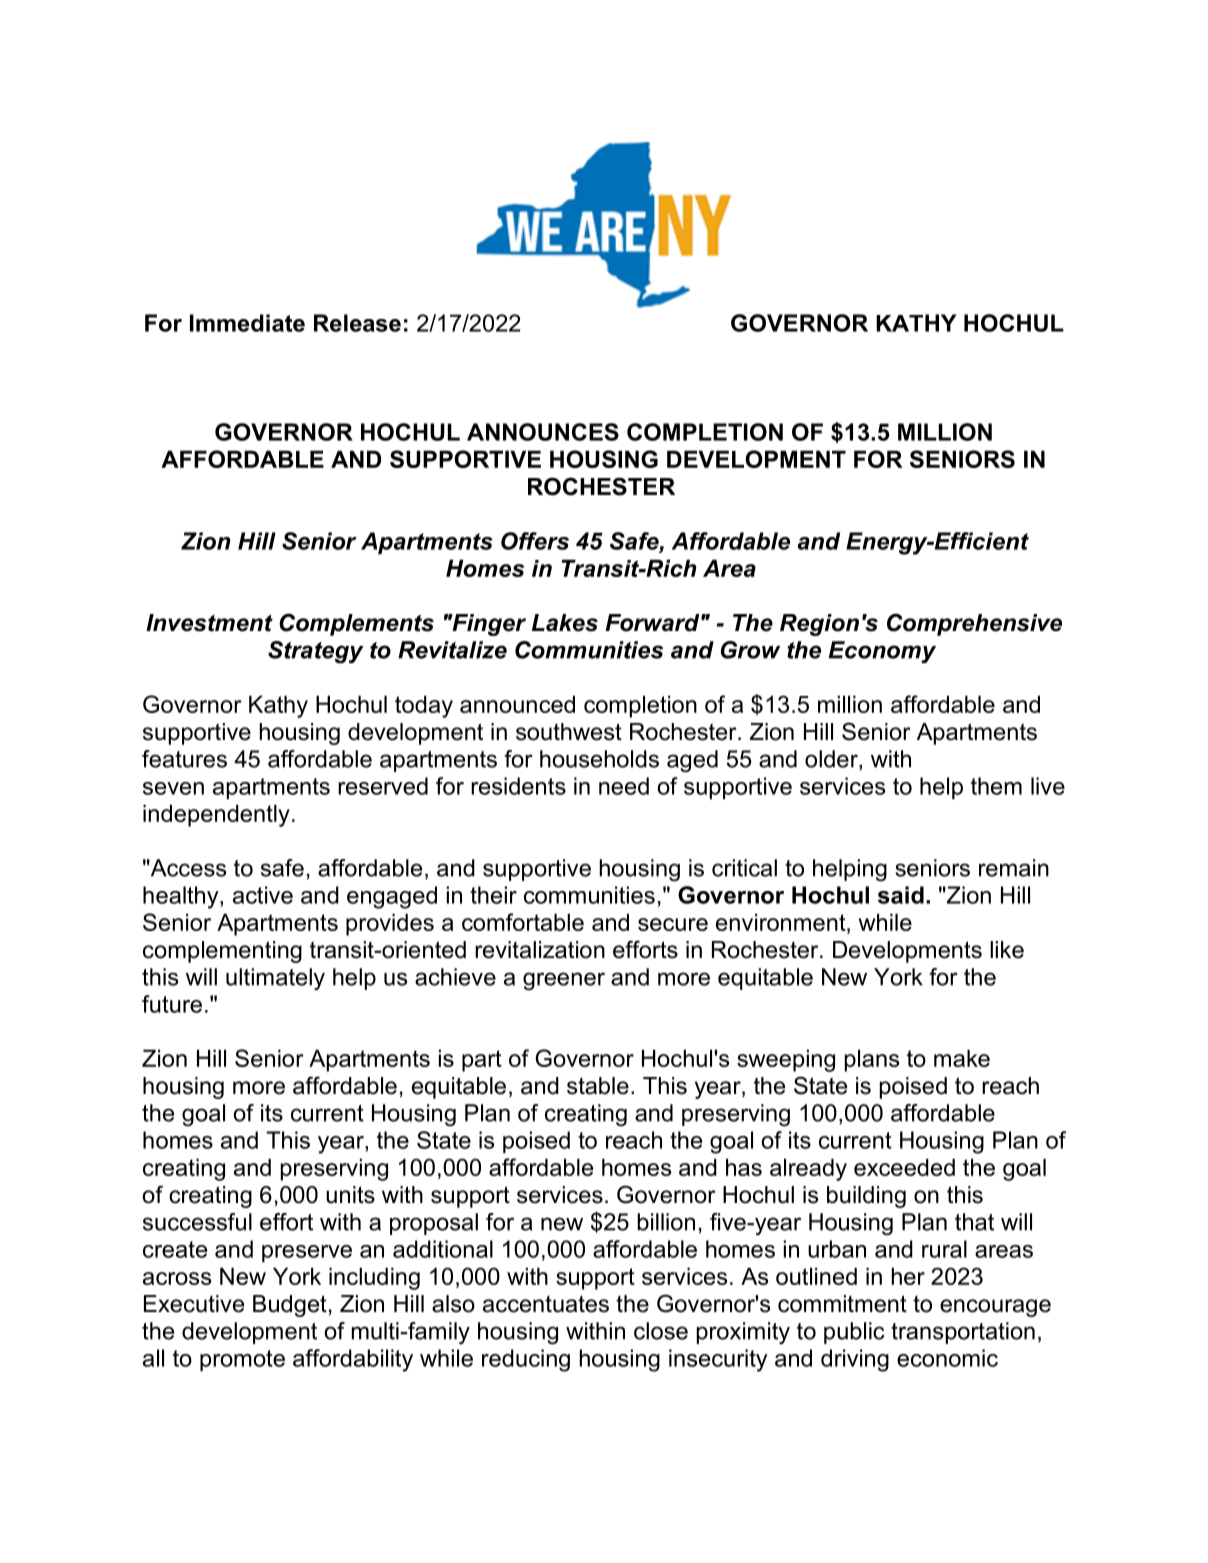 The image size is (1208, 1563). Describe the element at coordinates (517, 704) in the screenshot. I see `announced` at that location.
